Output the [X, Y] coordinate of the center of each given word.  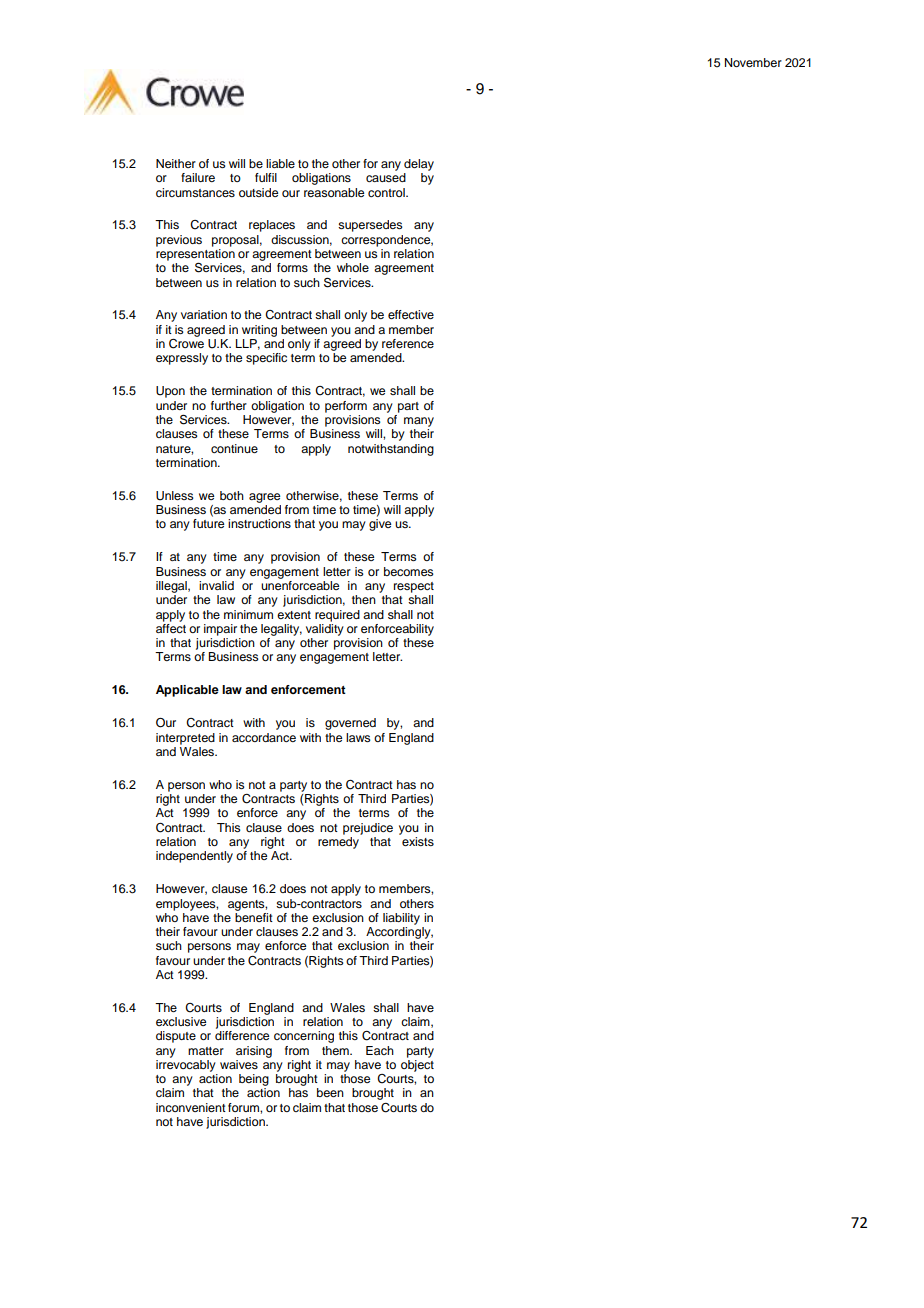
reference [408, 343]
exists [418, 841]
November [753, 62]
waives [239, 1064]
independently [194, 857]
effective [411, 314]
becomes [409, 571]
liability [401, 919]
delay [419, 165]
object [417, 1066]
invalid [216, 585]
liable [280, 163]
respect [414, 587]
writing [259, 331]
